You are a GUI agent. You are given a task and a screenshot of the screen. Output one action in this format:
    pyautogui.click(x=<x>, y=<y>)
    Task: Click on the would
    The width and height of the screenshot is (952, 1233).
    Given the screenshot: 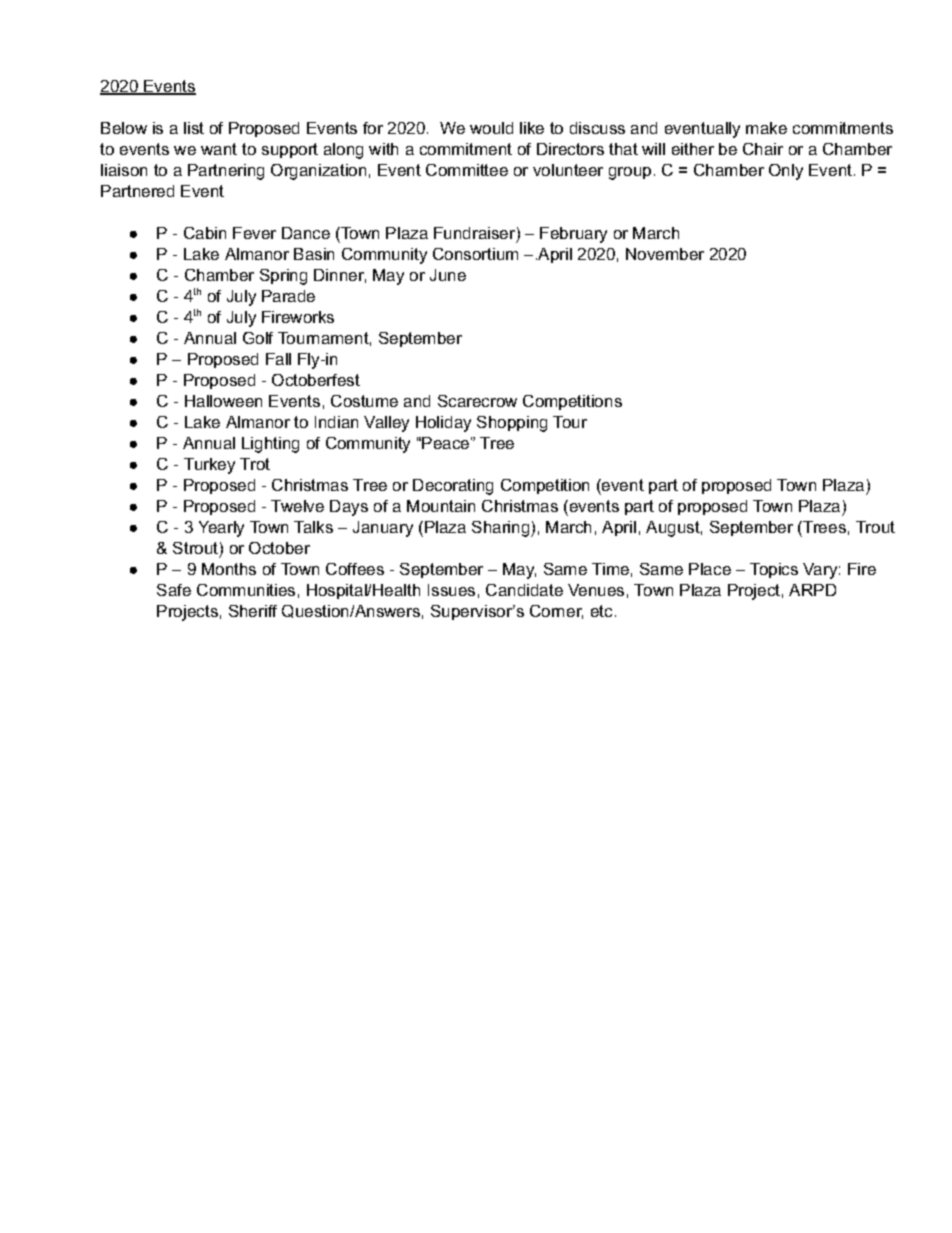 What is the action you would take?
    pyautogui.click(x=491, y=128)
